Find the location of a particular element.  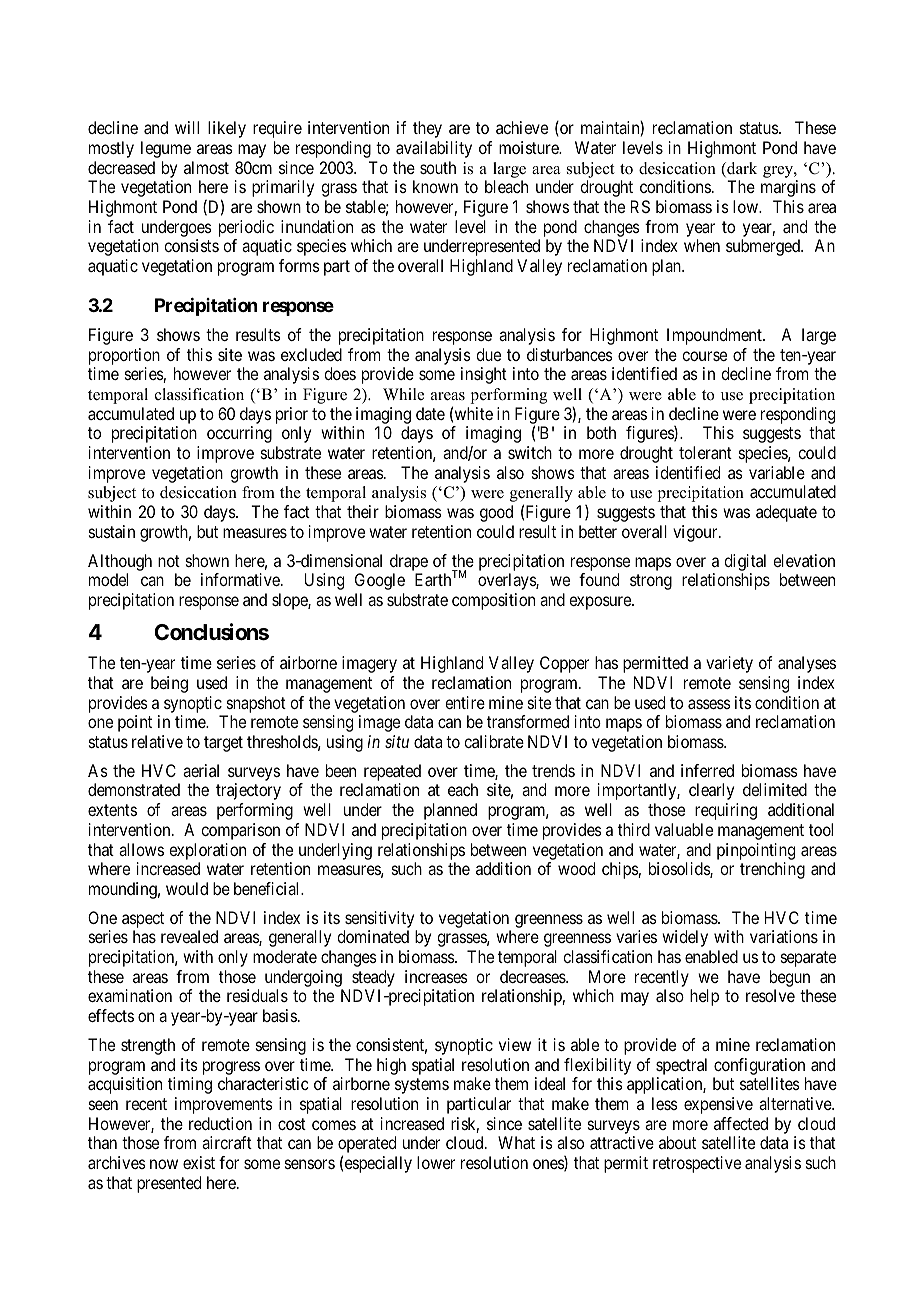

sensitivity is located at coordinates (379, 919).
